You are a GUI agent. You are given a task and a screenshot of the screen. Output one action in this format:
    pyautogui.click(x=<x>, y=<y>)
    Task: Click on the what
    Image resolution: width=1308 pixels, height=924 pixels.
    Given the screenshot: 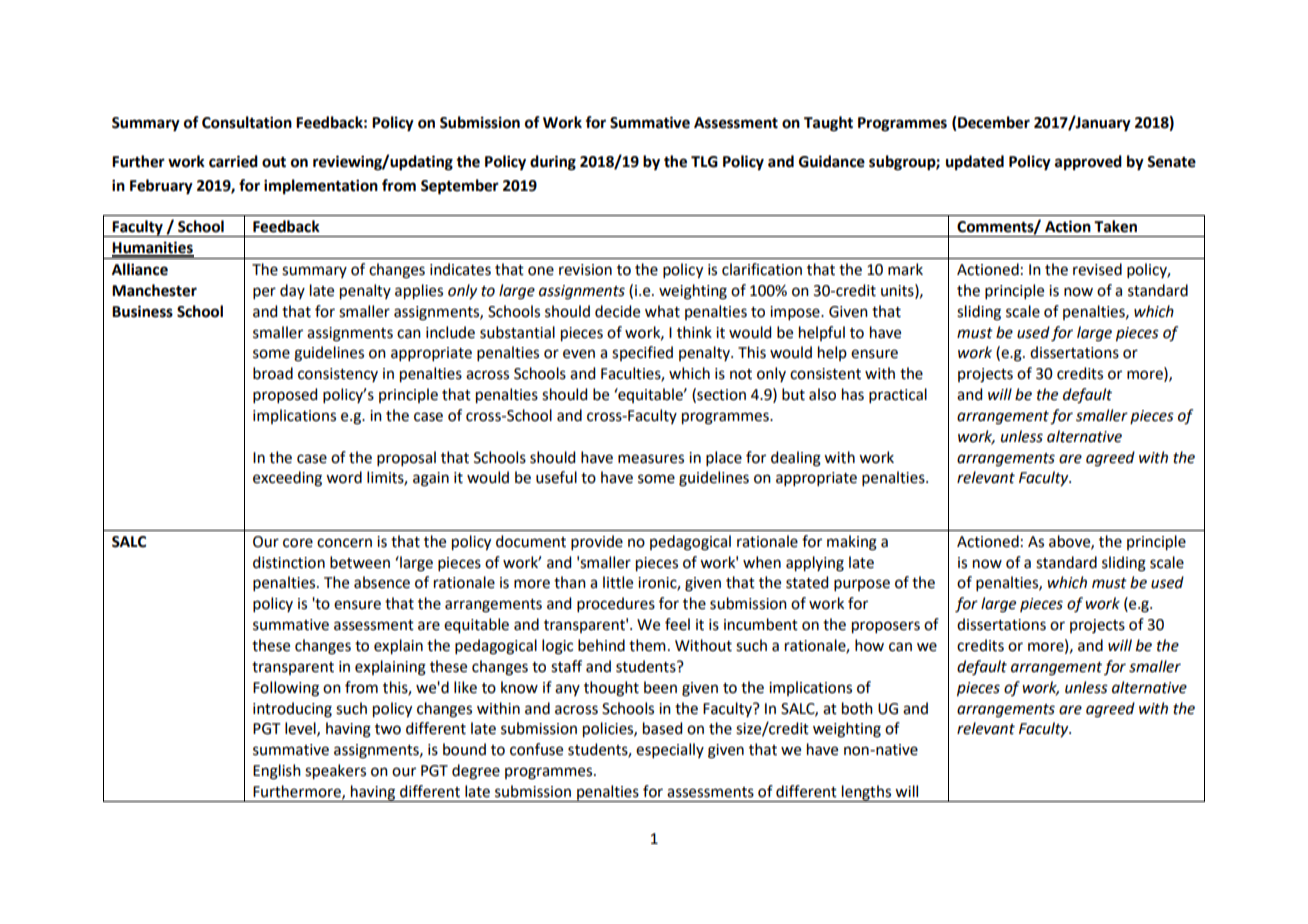 What is the action you would take?
    pyautogui.click(x=662, y=311)
